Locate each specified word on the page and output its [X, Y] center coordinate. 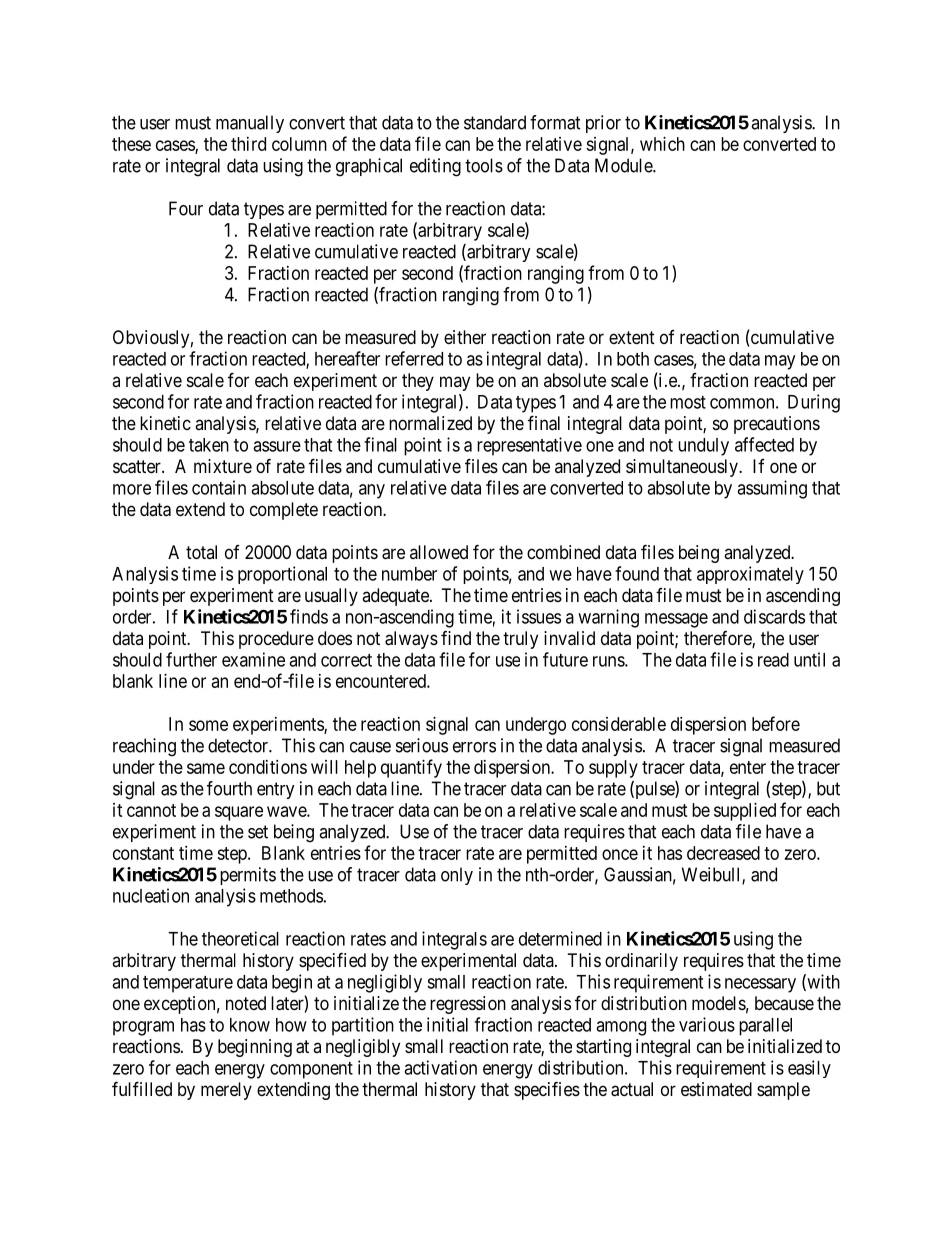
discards [774, 616]
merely [226, 1091]
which [662, 144]
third [248, 144]
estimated [716, 1089]
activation [440, 1067]
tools [484, 165]
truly [520, 640]
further [191, 659]
